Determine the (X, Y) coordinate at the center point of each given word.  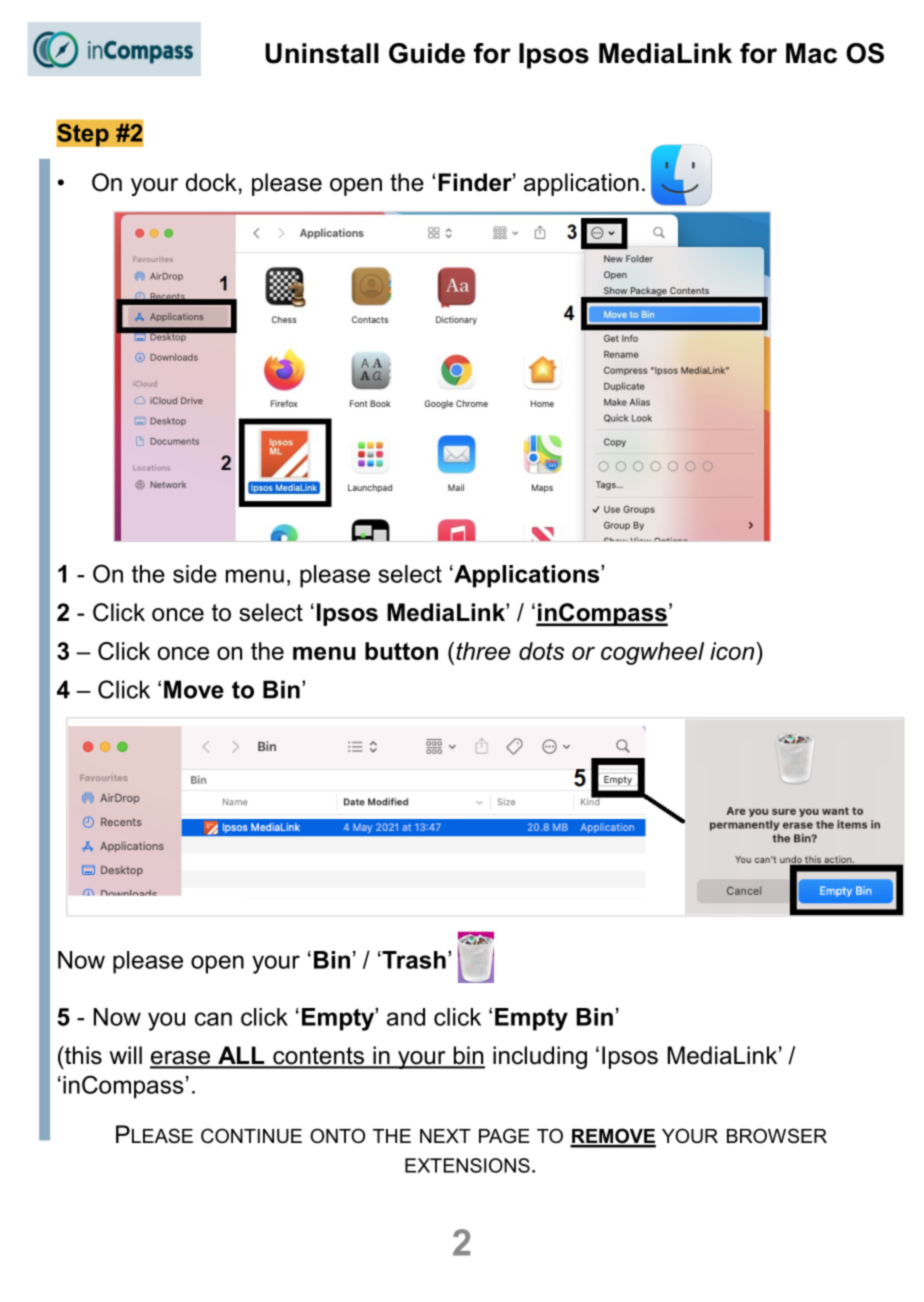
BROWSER (777, 1136)
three (483, 651)
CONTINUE (251, 1136)
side (195, 574)
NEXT (445, 1136)
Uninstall (322, 53)
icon (733, 651)
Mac (811, 53)
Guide (427, 53)
